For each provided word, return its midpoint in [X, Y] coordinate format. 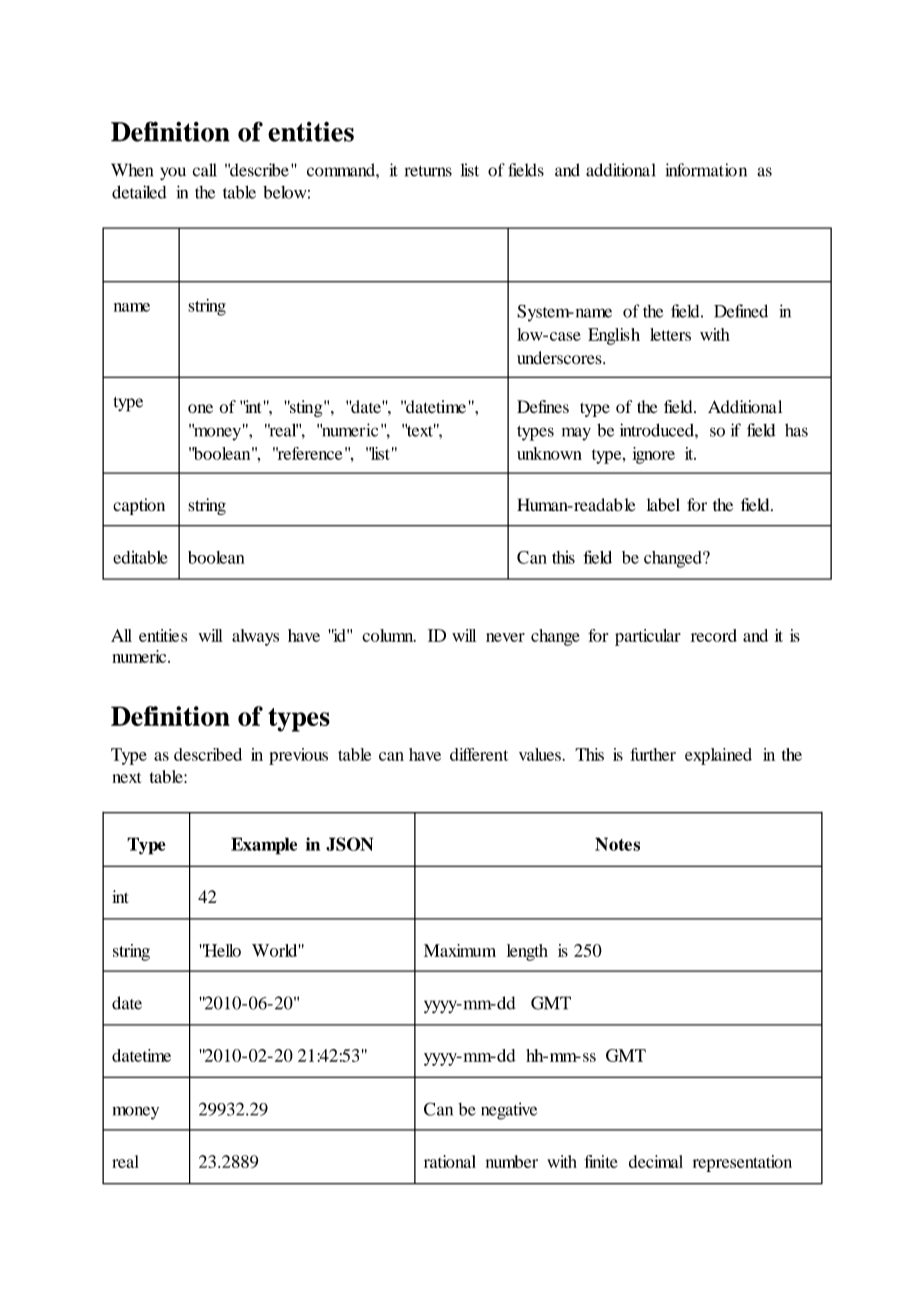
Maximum [460, 950]
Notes [617, 844]
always [255, 637]
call [205, 170]
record [714, 635]
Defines [543, 406]
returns [428, 171]
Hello [222, 950]
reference [309, 453]
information [706, 170]
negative [509, 1111]
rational [450, 1161]
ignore [653, 455]
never [505, 637]
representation [742, 1163]
